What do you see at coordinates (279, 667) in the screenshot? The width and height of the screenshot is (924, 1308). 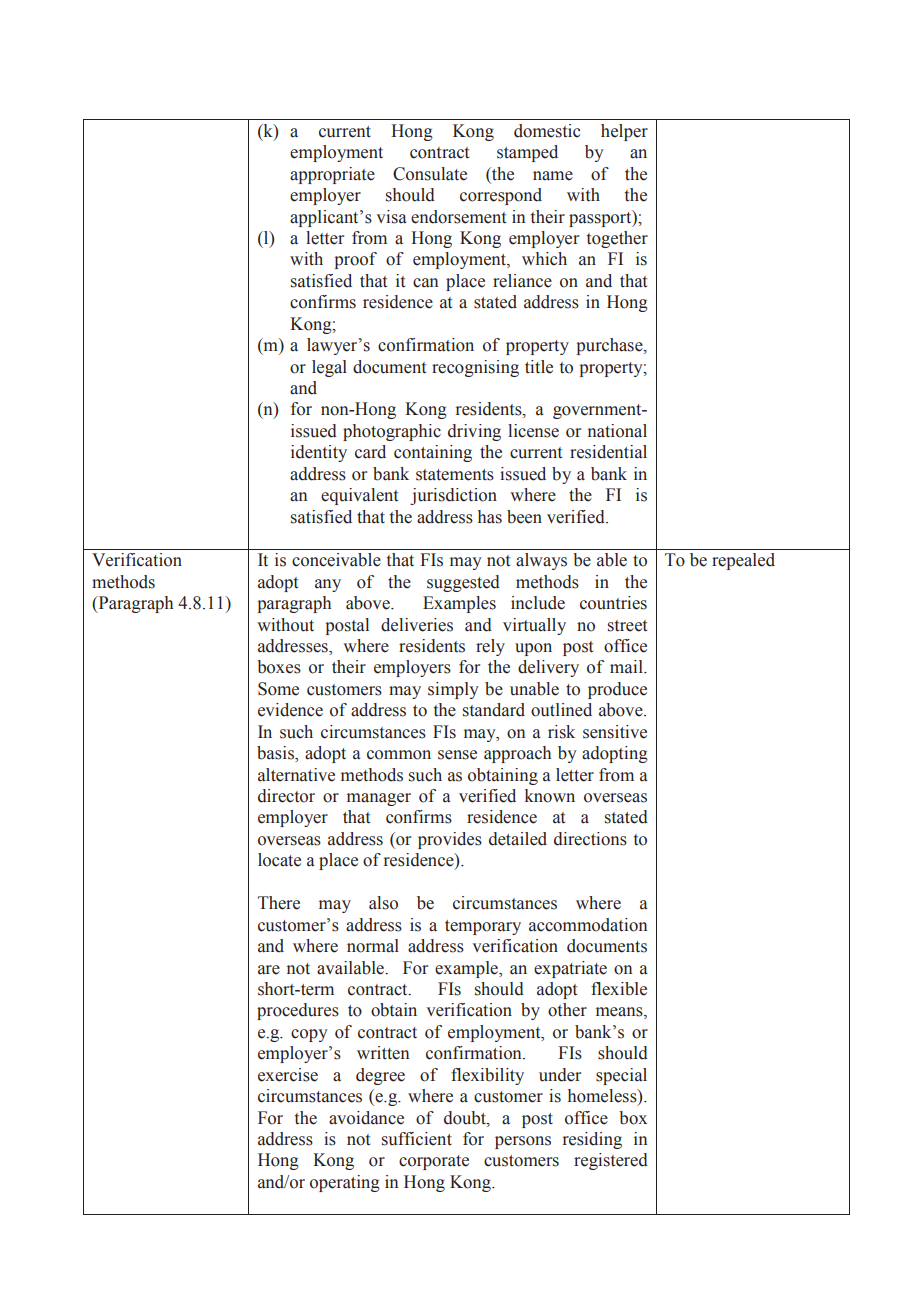 I see `boxes` at bounding box center [279, 667].
